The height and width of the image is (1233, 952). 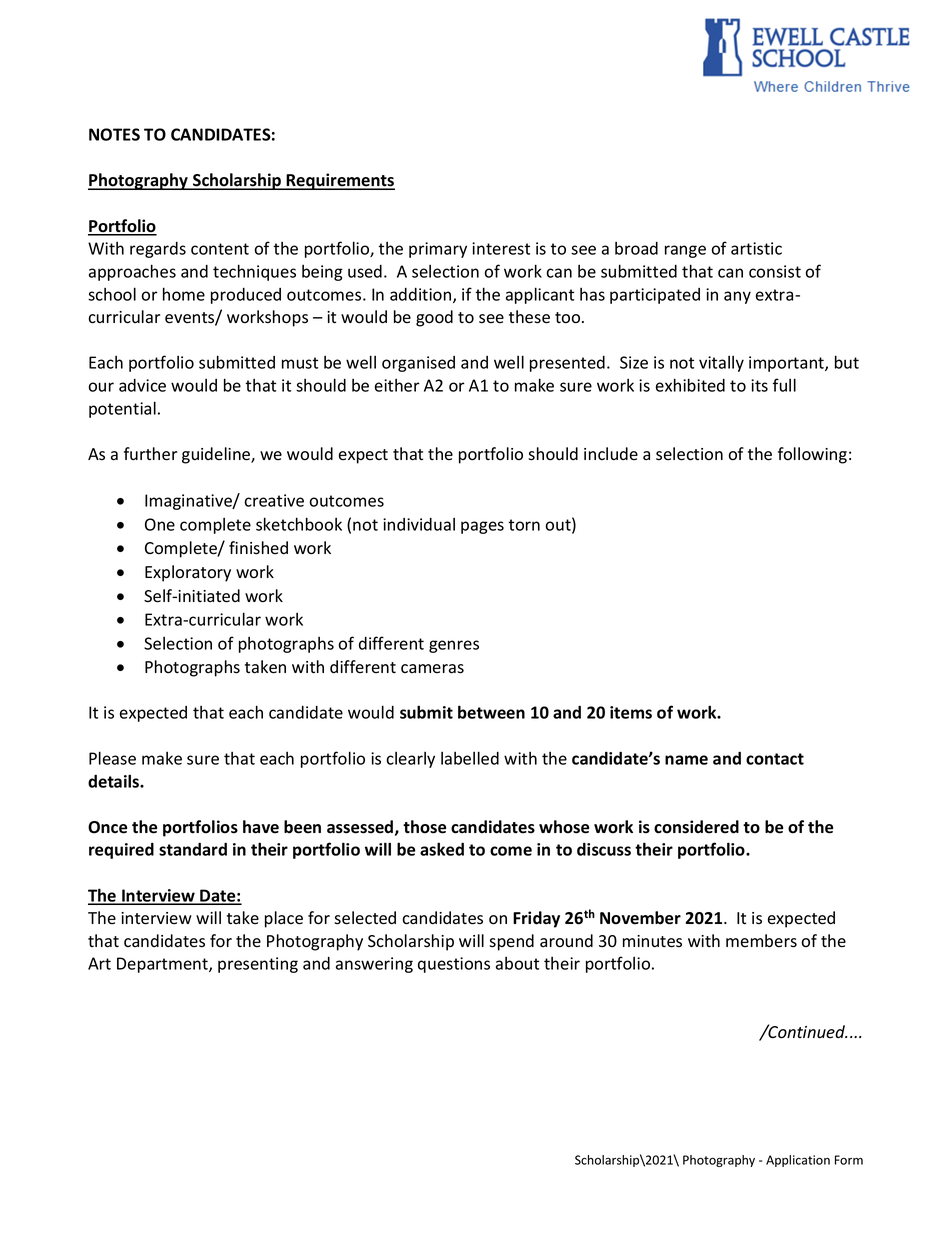 I want to click on Department, so click(x=163, y=965).
